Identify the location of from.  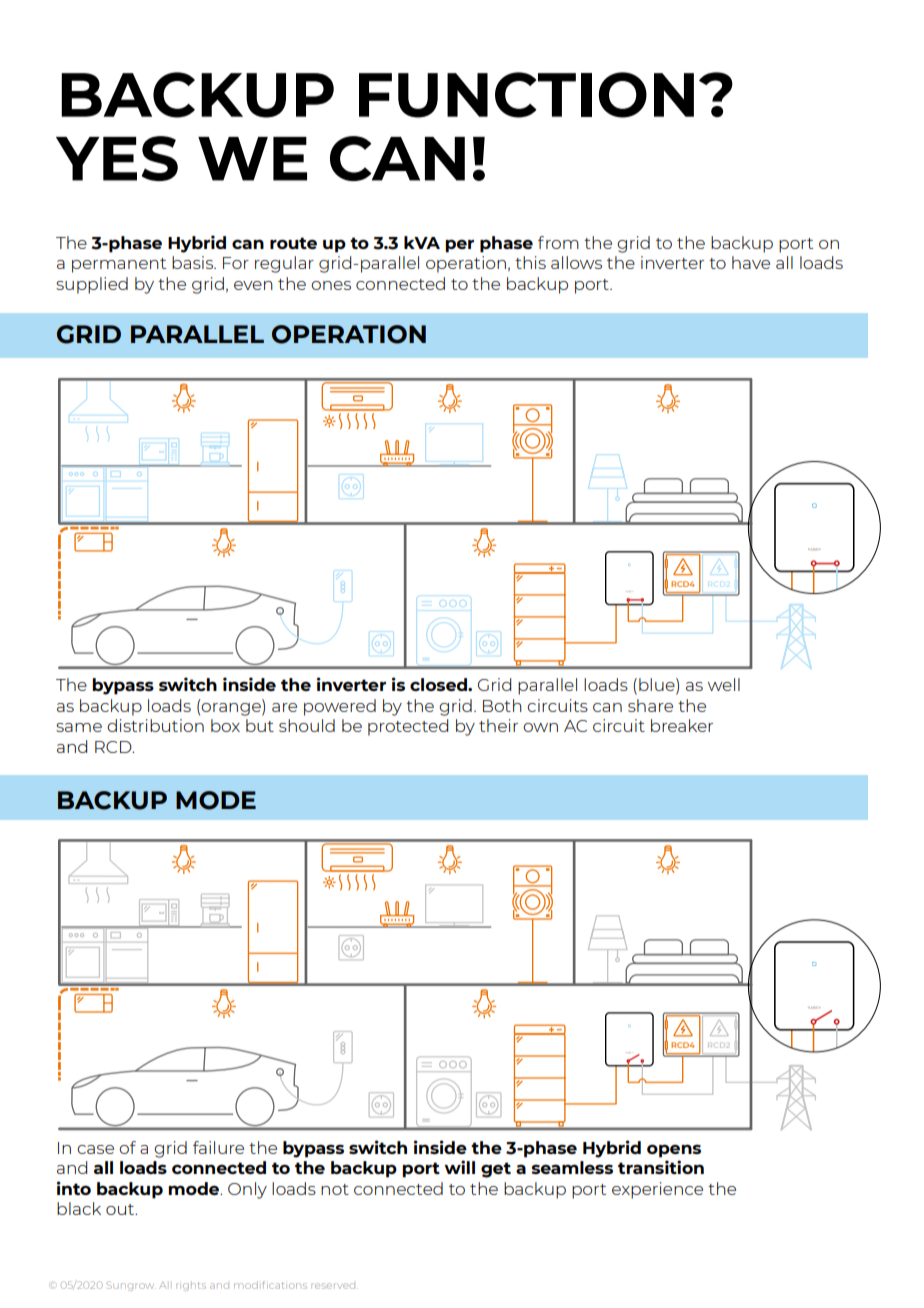
(558, 242).
